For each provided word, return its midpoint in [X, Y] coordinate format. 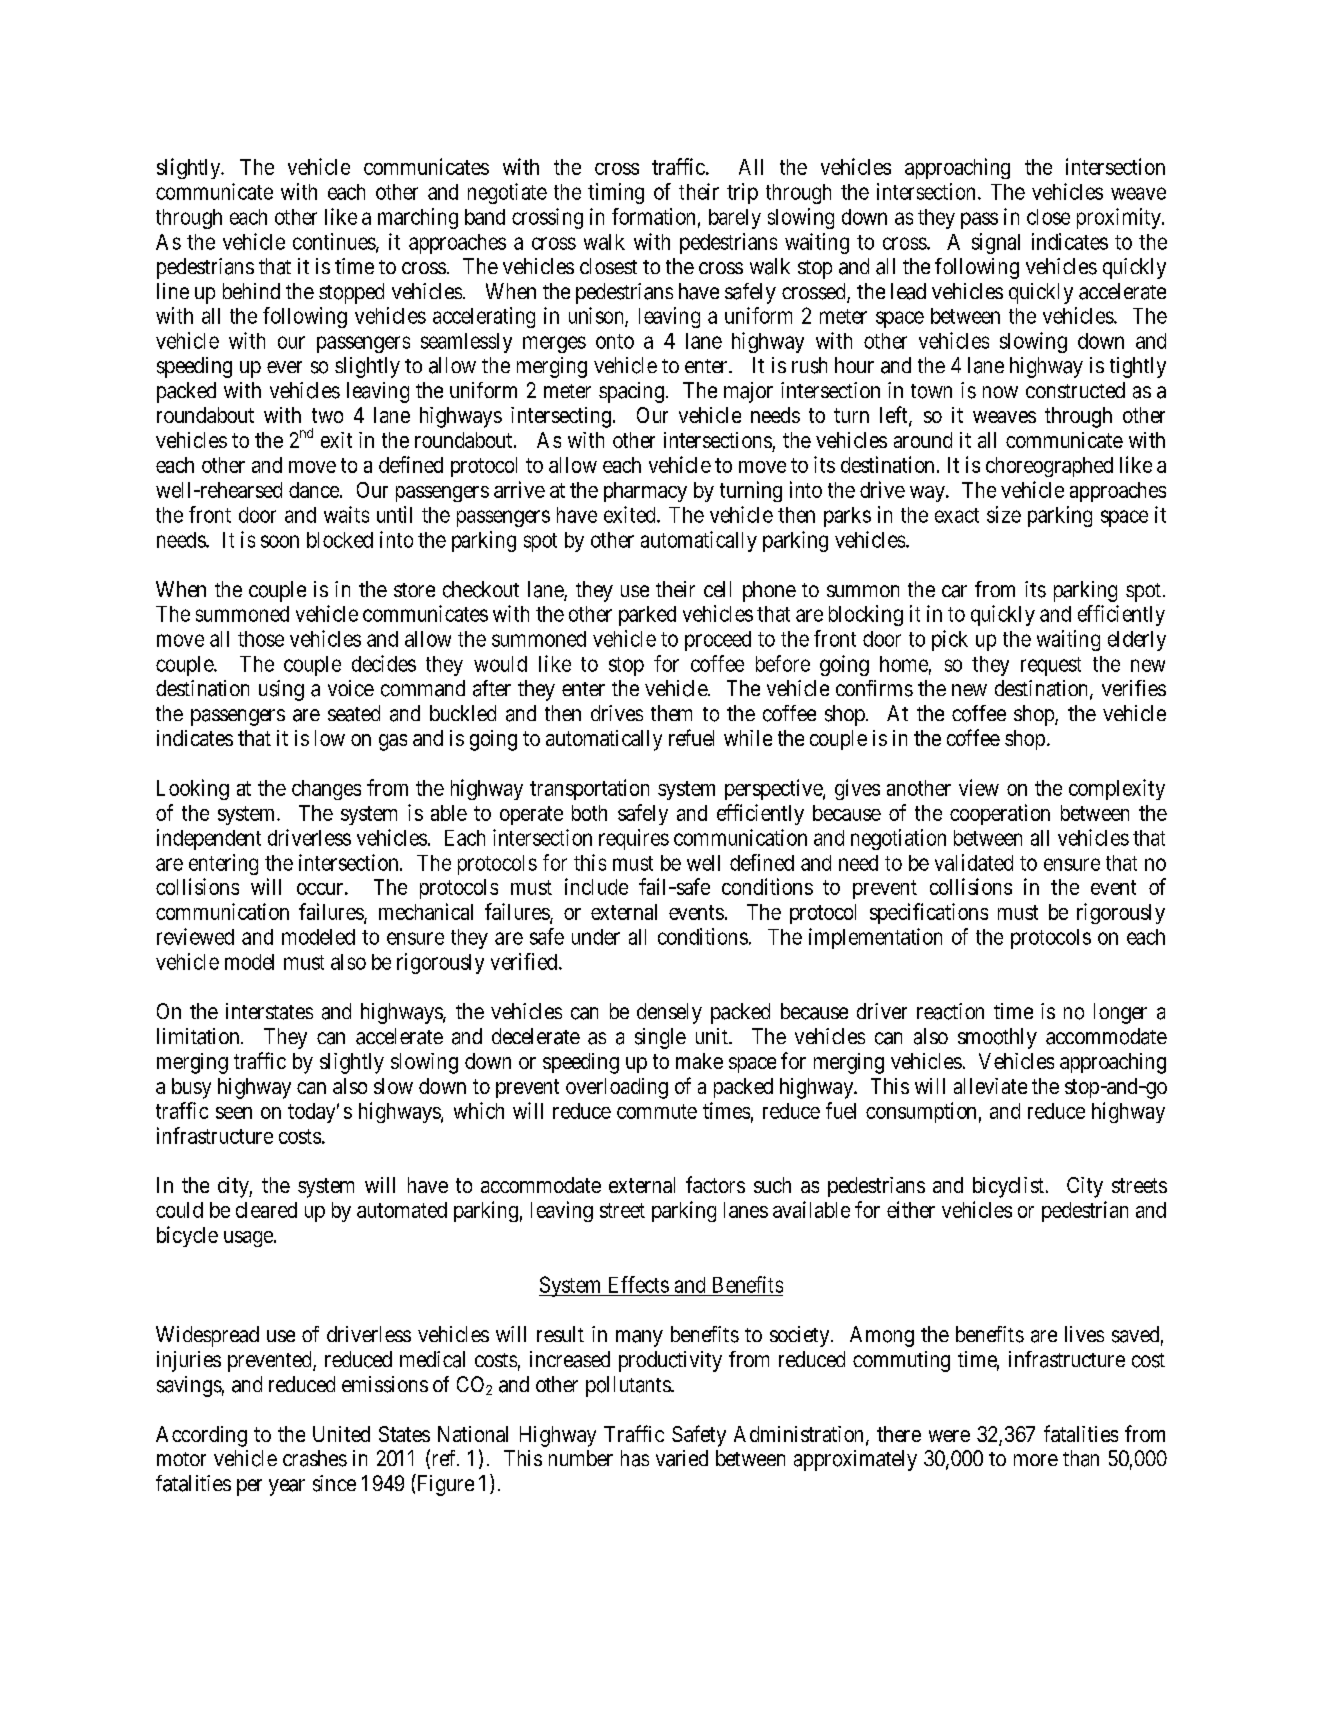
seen [234, 1113]
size [1004, 514]
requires [634, 839]
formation [653, 216]
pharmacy [645, 492]
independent [209, 839]
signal [996, 243]
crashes [315, 1458]
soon [280, 541]
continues [335, 242]
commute [657, 1111]
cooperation [1000, 814]
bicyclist [1008, 1187]
